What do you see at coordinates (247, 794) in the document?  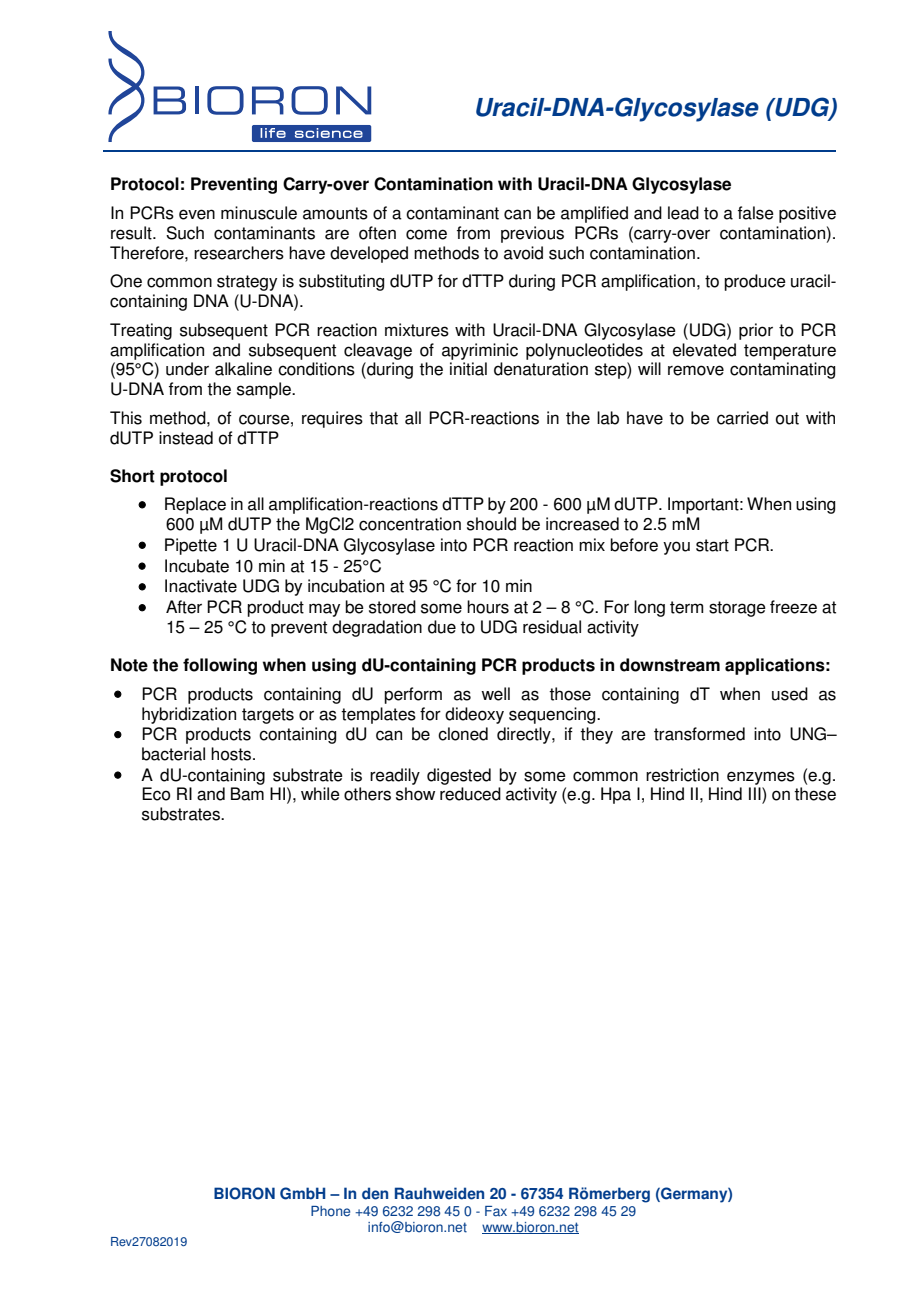 I see `Bam` at bounding box center [247, 794].
